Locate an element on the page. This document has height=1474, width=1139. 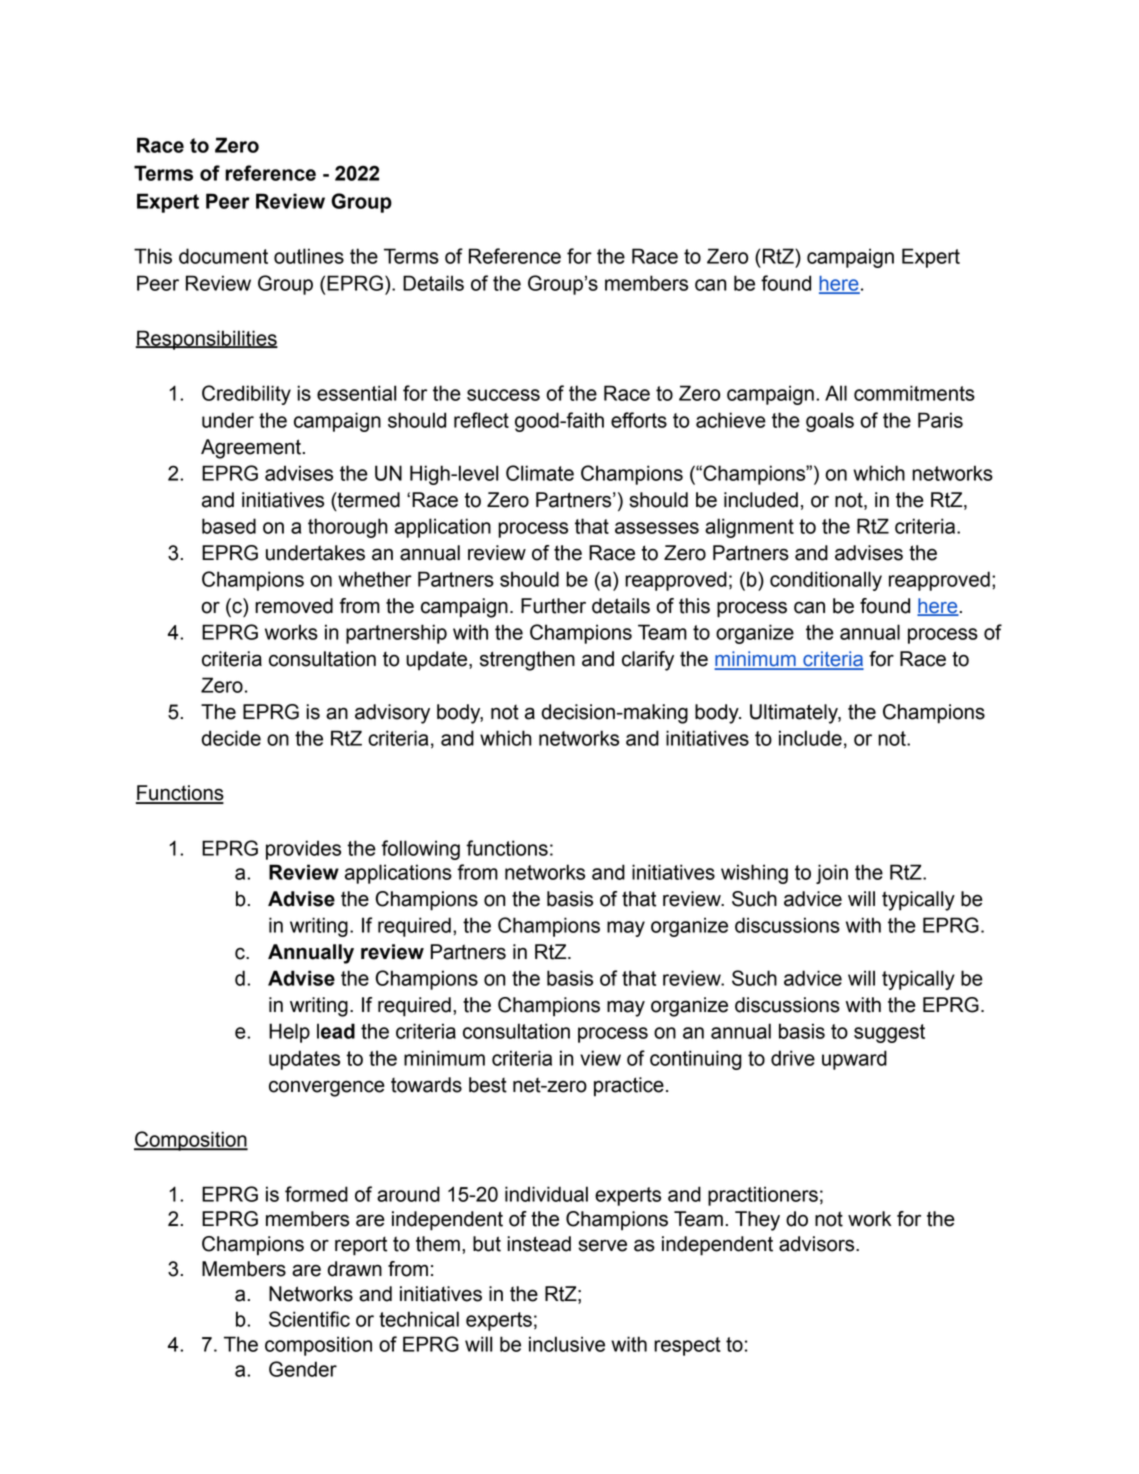
commitments is located at coordinates (914, 393).
